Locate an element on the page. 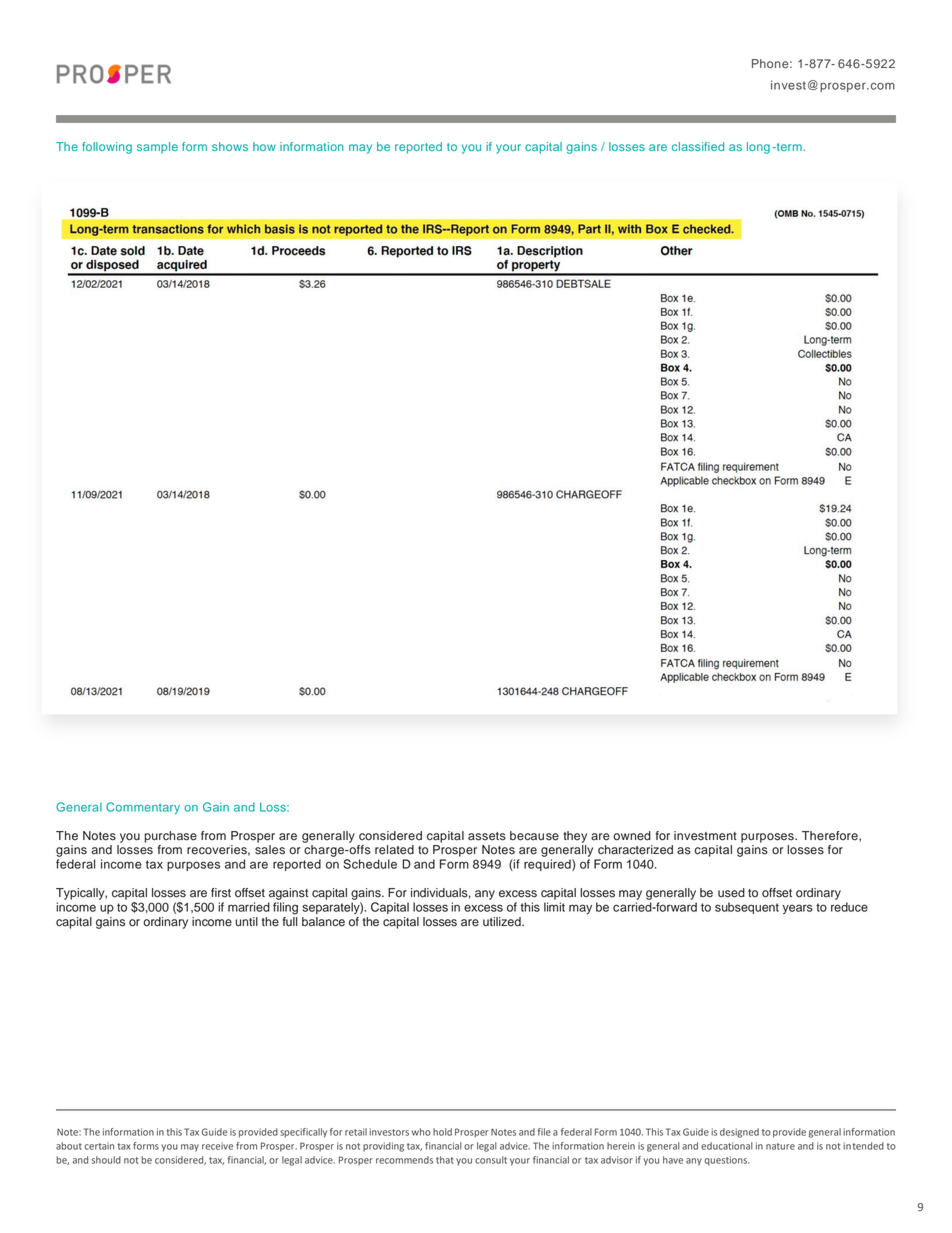  sample is located at coordinates (157, 148).
